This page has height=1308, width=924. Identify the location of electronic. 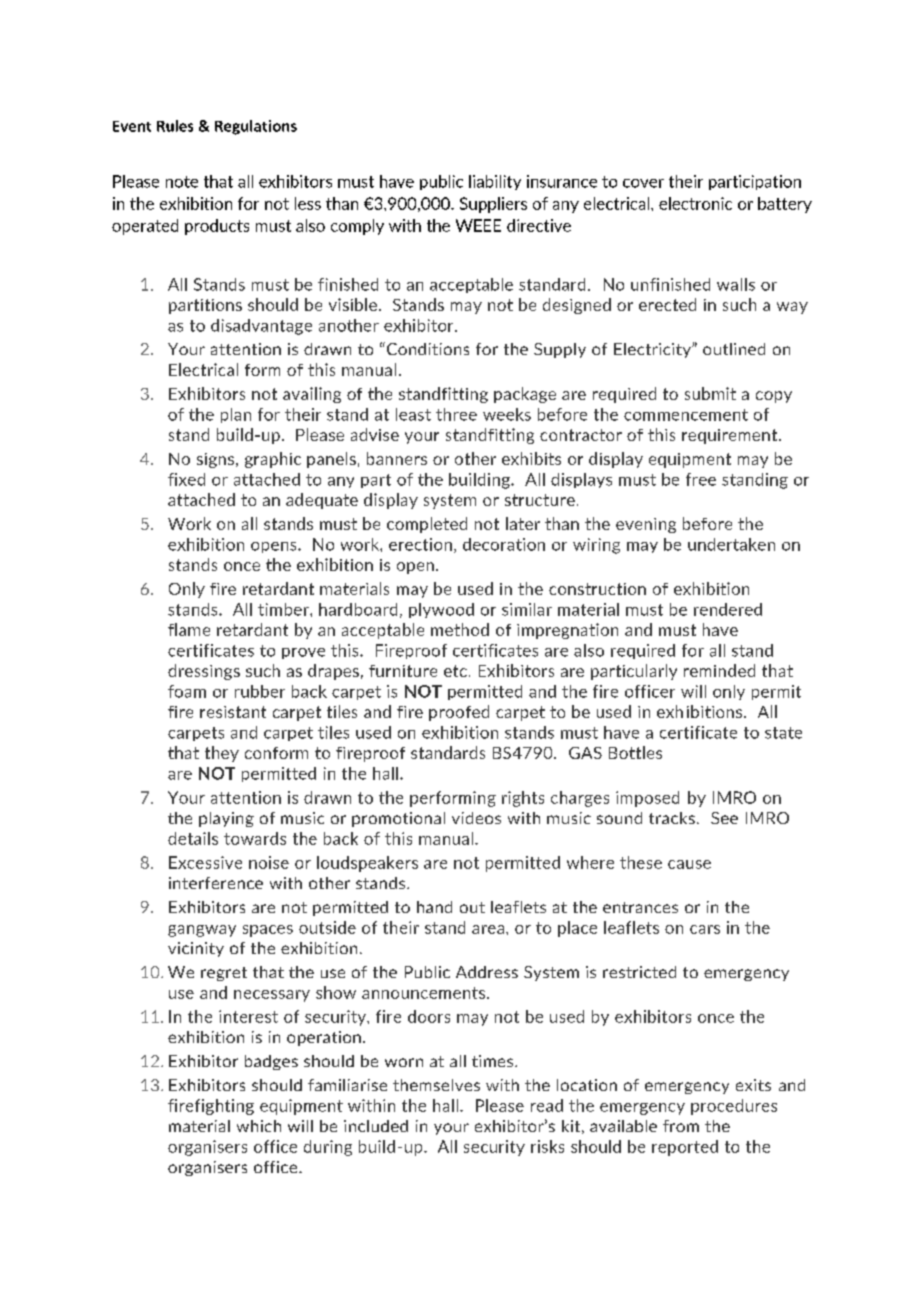
(695, 203).
